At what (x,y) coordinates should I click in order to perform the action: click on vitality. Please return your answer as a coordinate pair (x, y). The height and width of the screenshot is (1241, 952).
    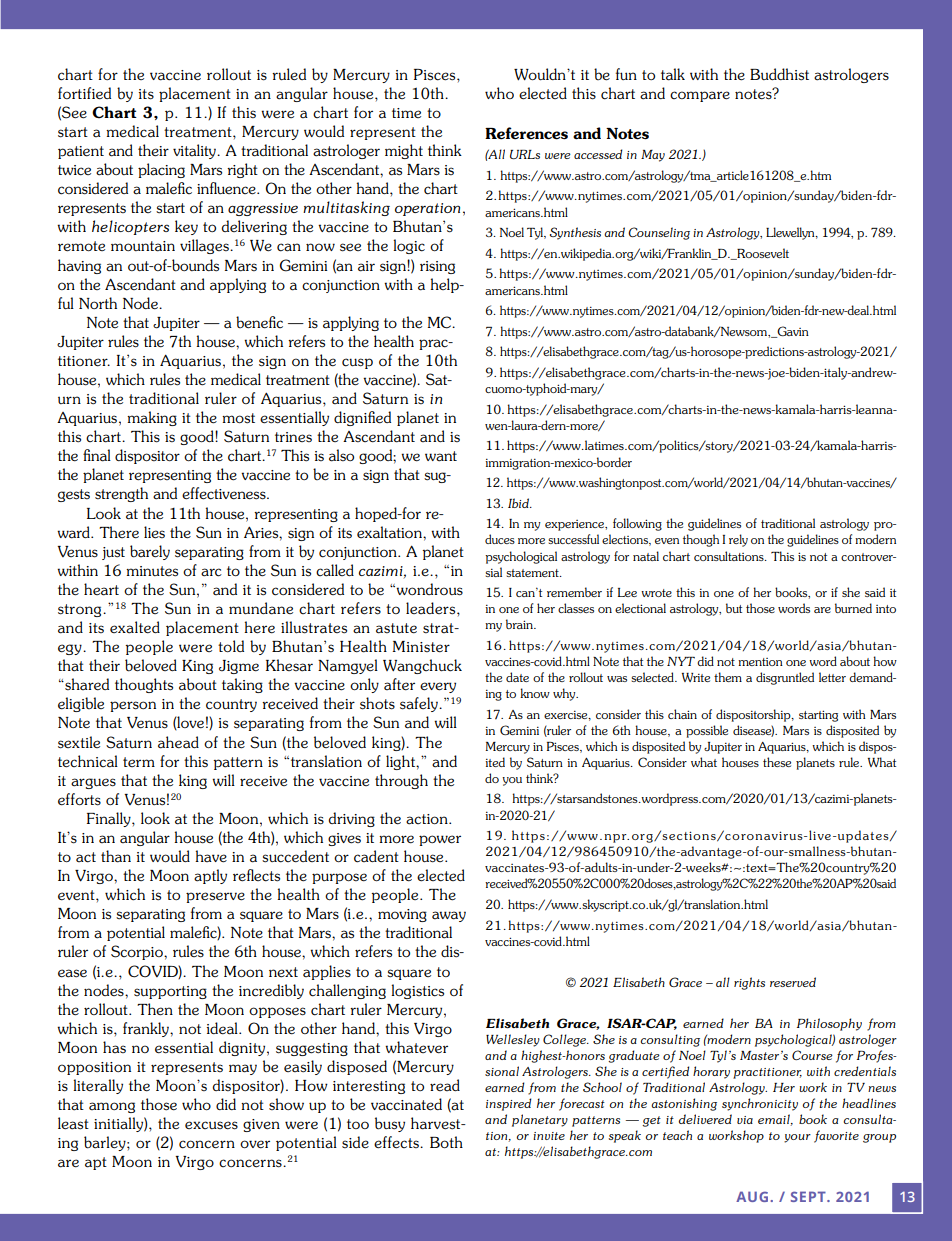
    Looking at the image, I should click on (196, 151).
